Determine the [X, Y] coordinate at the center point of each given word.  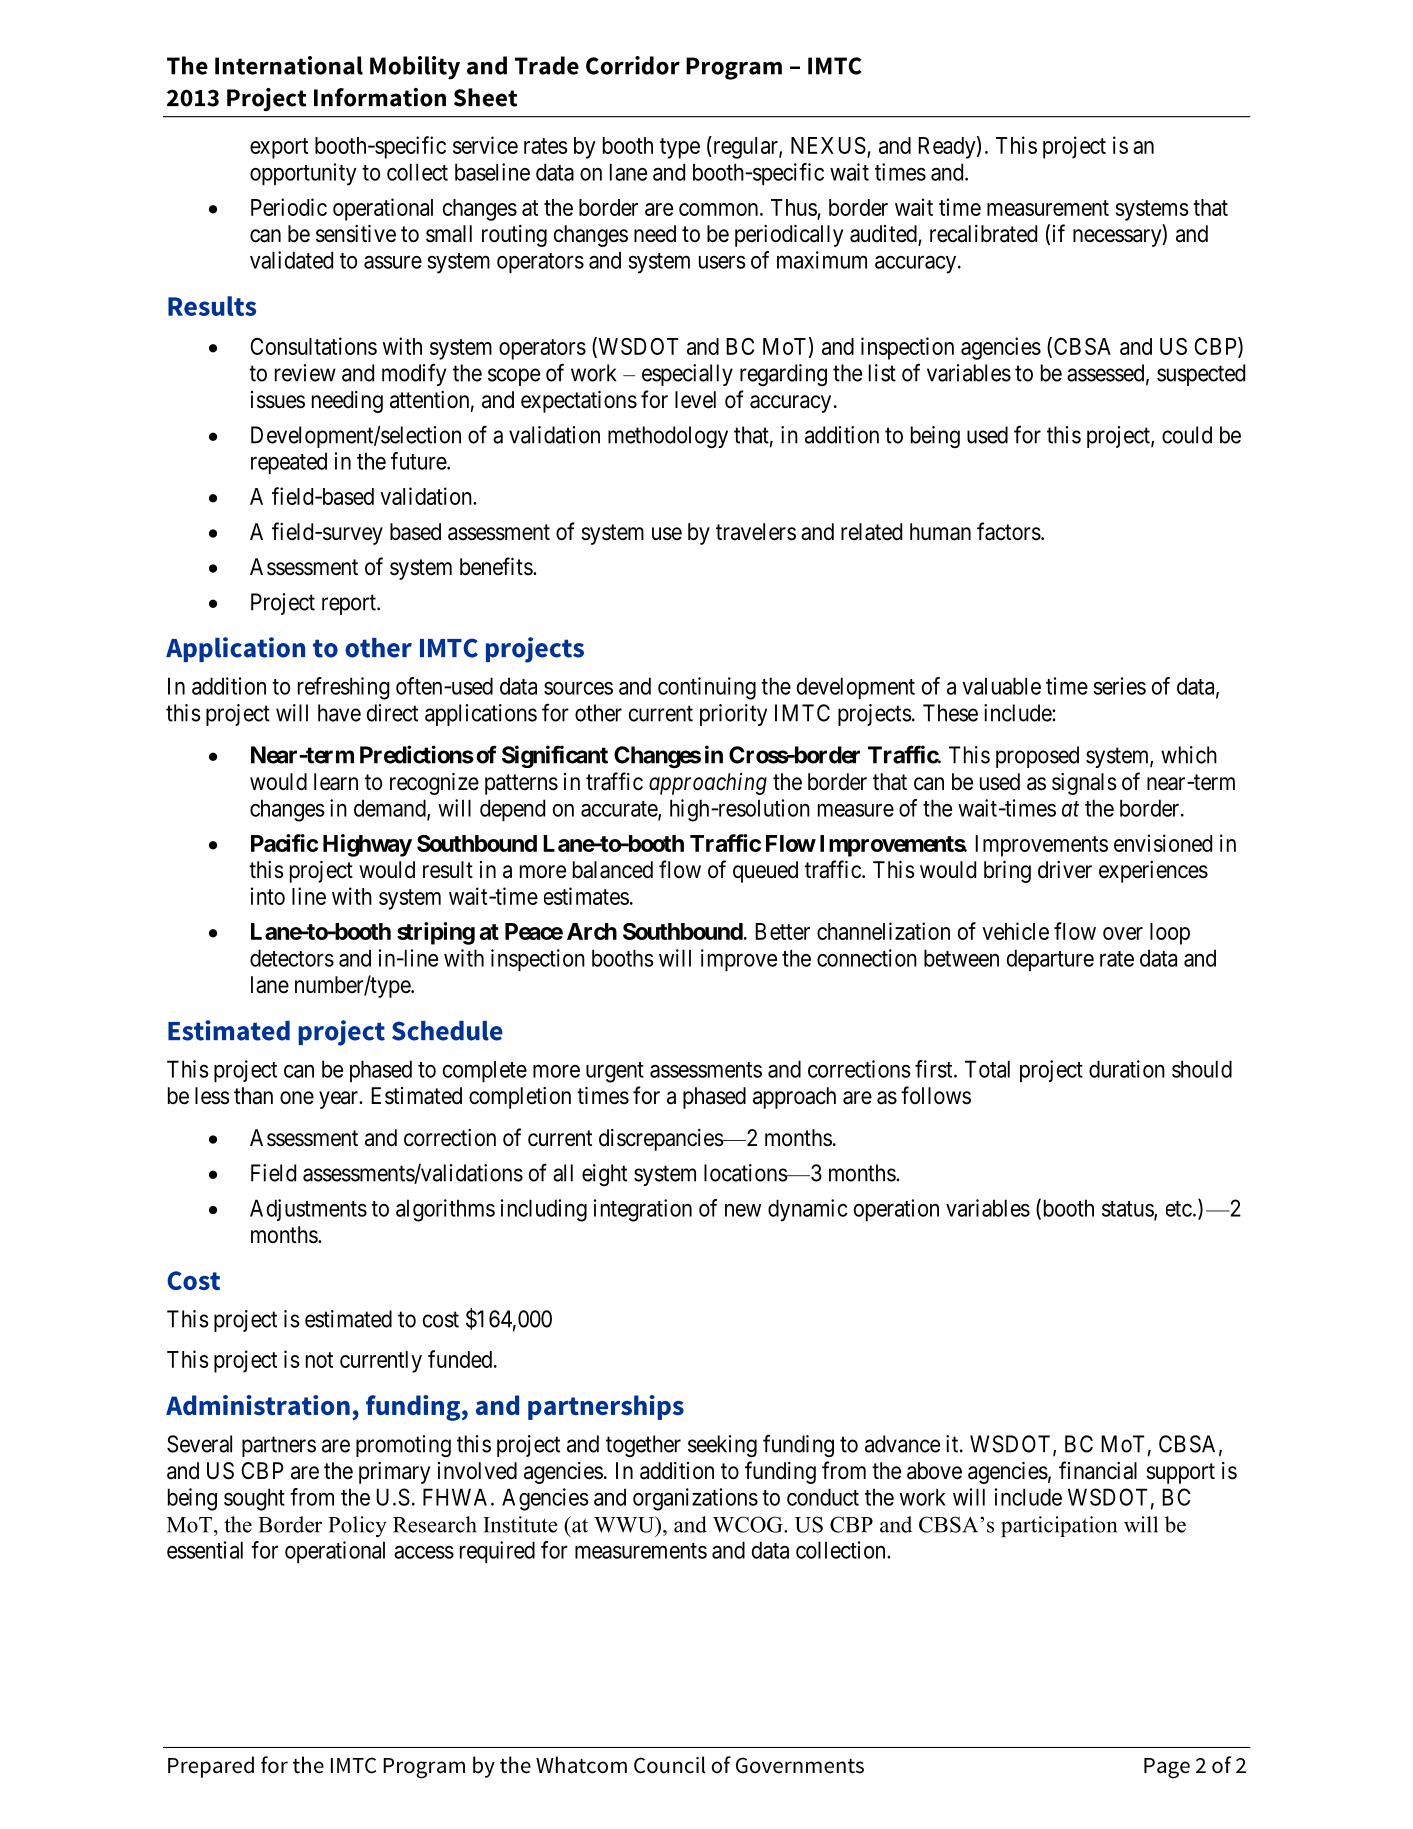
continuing [707, 688]
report [350, 605]
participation [1059, 1526]
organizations [695, 1499]
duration [1127, 1069]
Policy [357, 1526]
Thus [794, 207]
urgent [615, 1072]
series [1119, 686]
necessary [1118, 238]
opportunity [303, 174]
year [340, 1100]
